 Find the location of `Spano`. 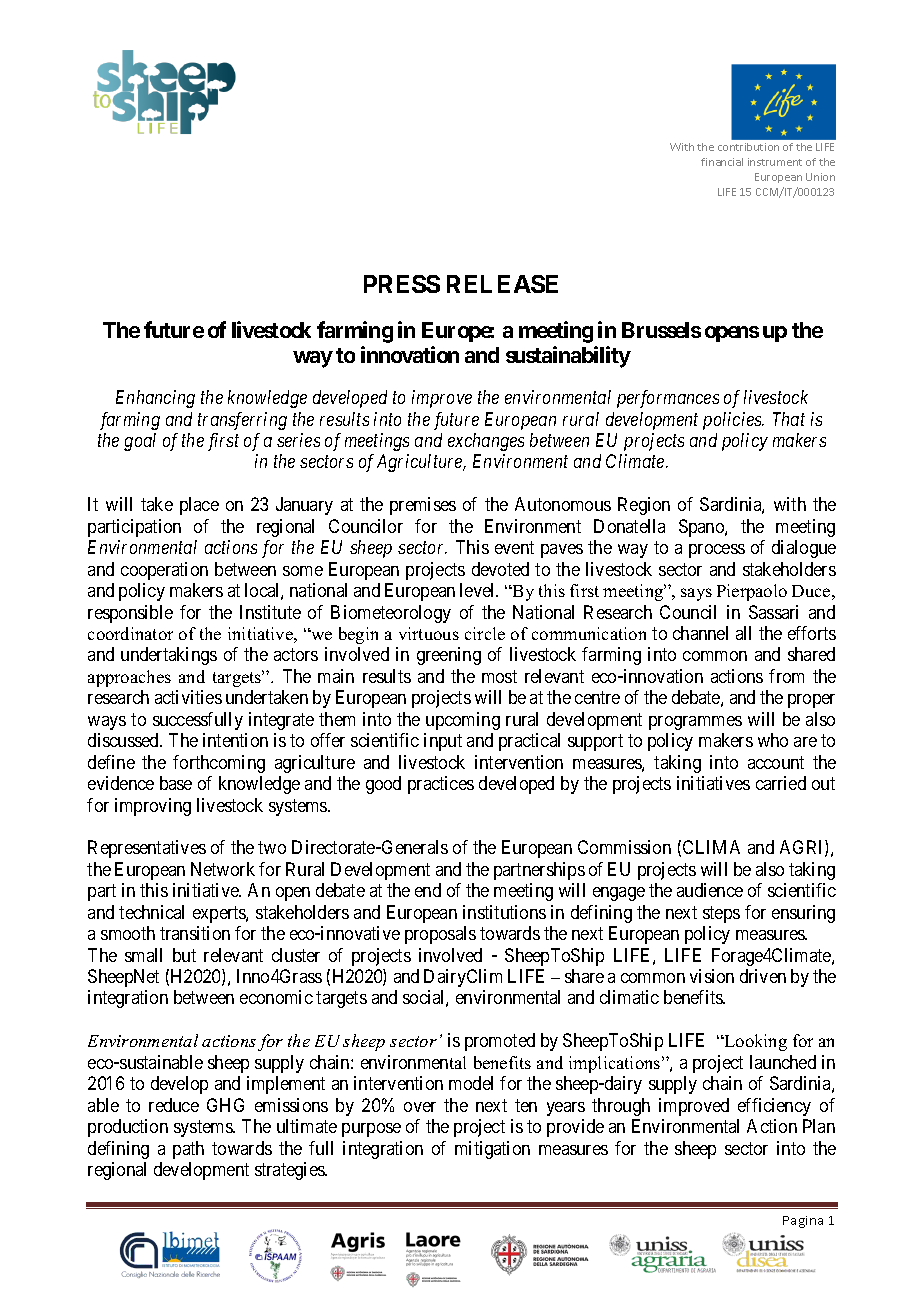

Spano is located at coordinates (702, 528).
